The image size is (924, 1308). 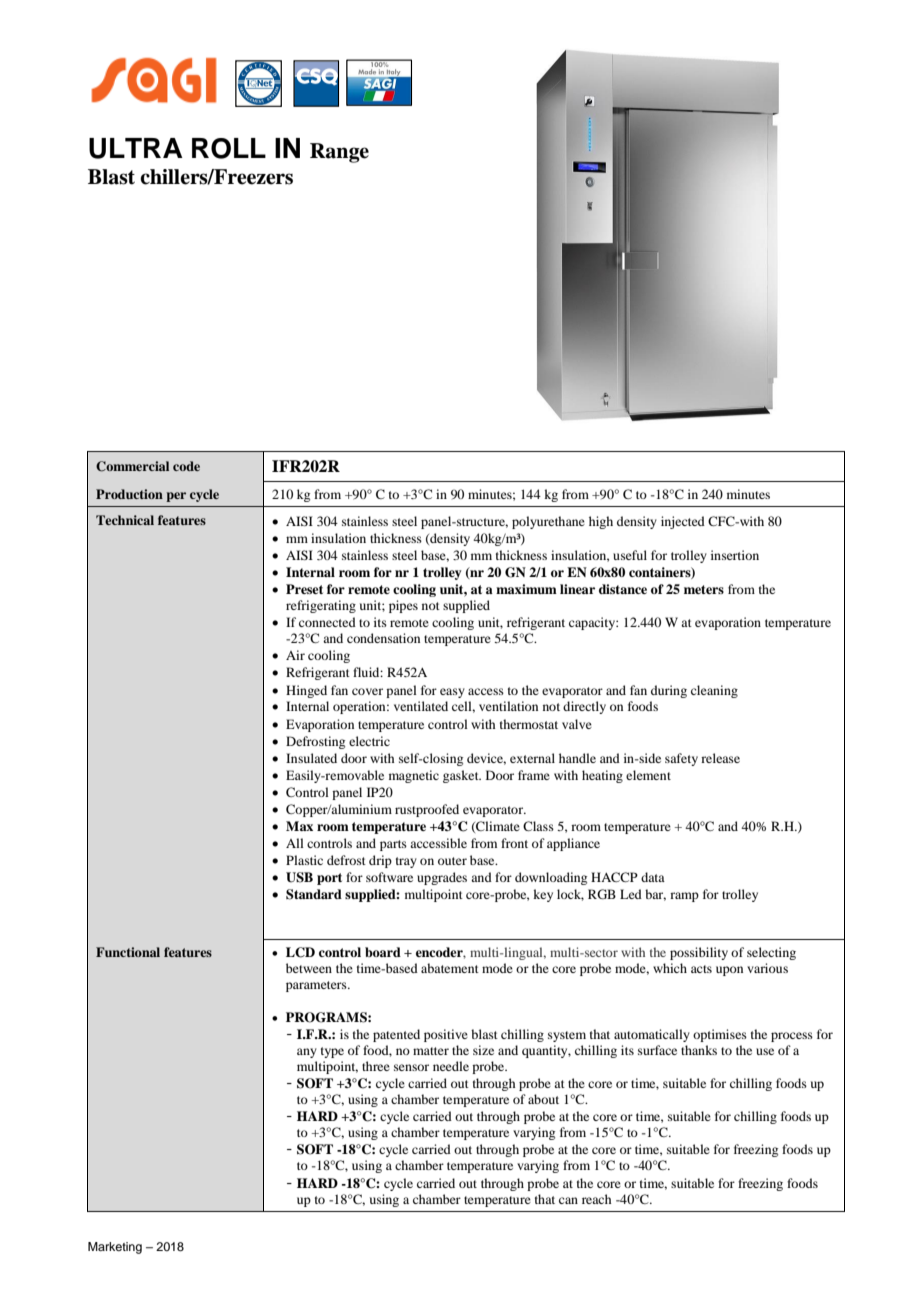 I want to click on reach, so click(x=596, y=1199).
